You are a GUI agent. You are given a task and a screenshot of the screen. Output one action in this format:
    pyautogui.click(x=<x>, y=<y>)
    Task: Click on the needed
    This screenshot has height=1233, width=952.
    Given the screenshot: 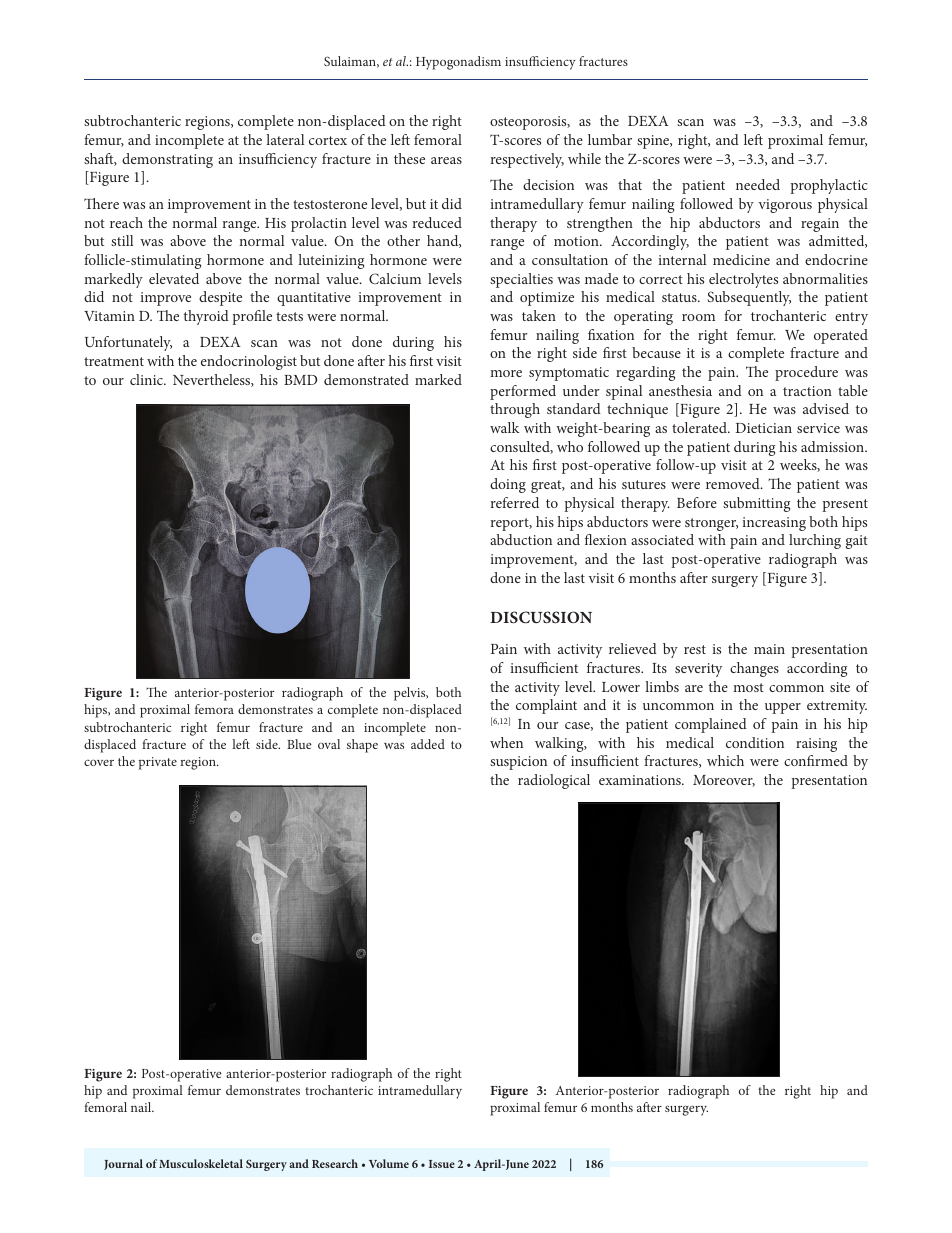 What is the action you would take?
    pyautogui.click(x=758, y=184)
